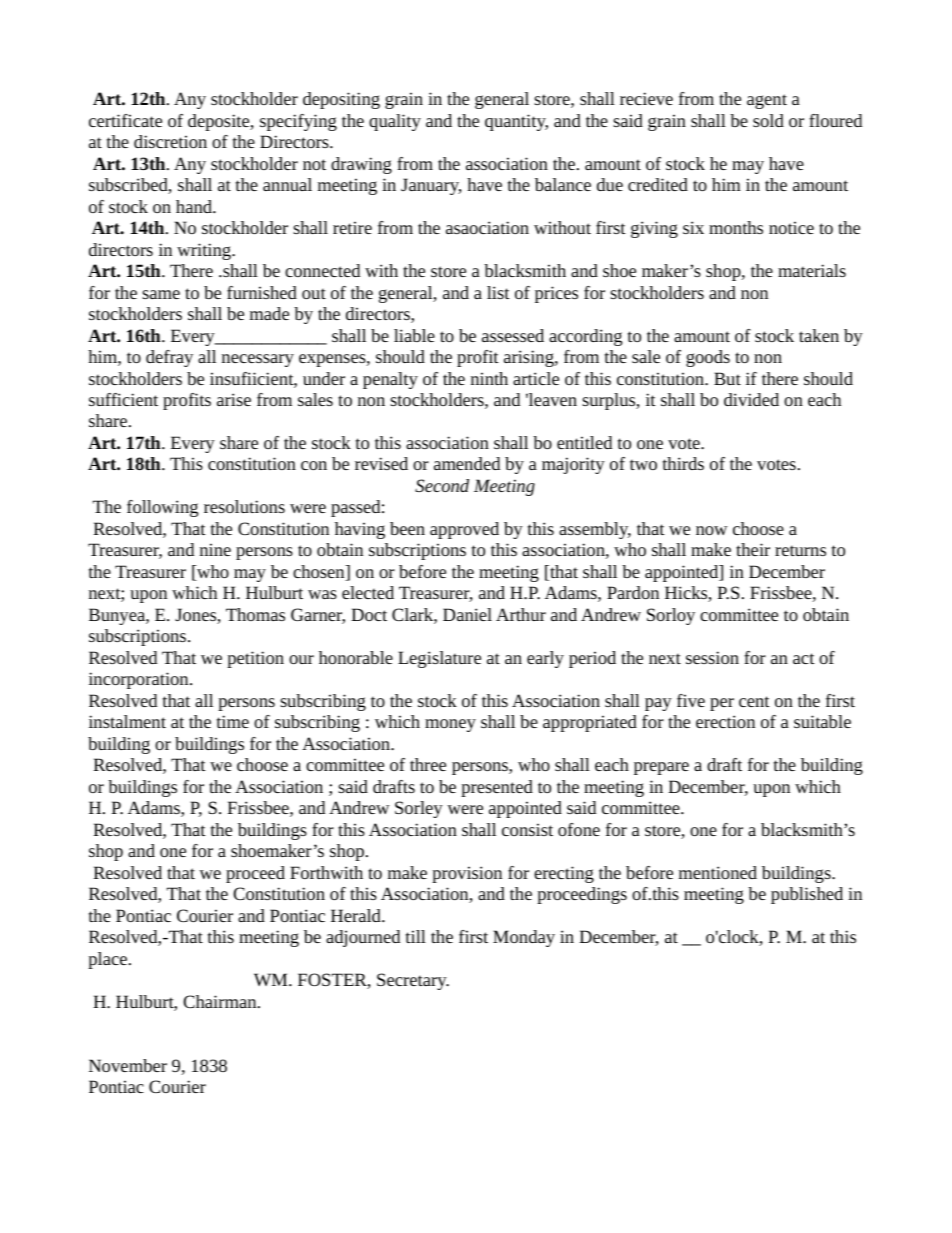 The width and height of the screenshot is (952, 1233). I want to click on arise, so click(234, 399).
